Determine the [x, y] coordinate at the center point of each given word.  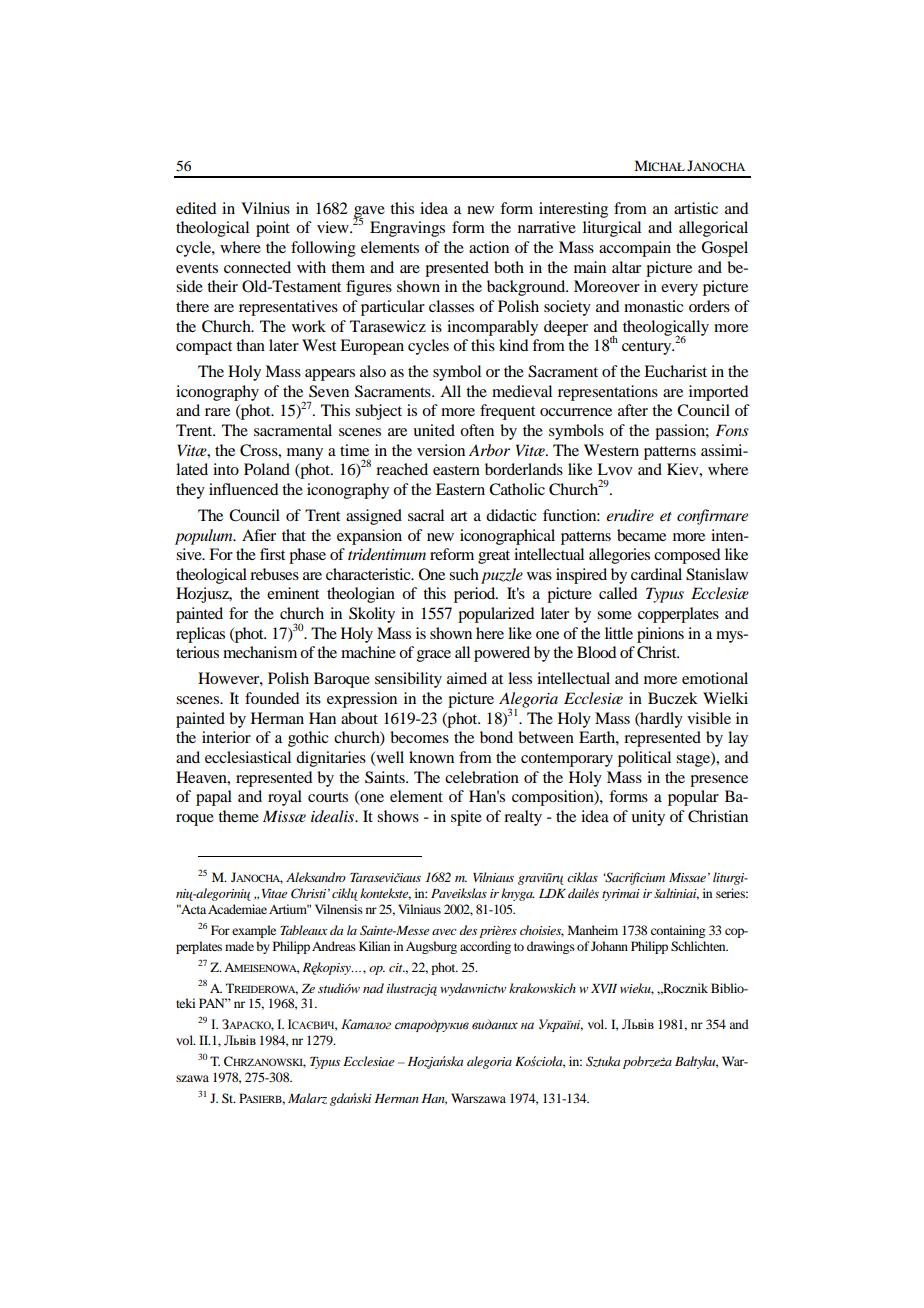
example [254, 931]
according [485, 947]
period [476, 595]
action [489, 247]
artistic [696, 208]
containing [678, 931]
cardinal [656, 574]
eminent [293, 593]
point [273, 229]
